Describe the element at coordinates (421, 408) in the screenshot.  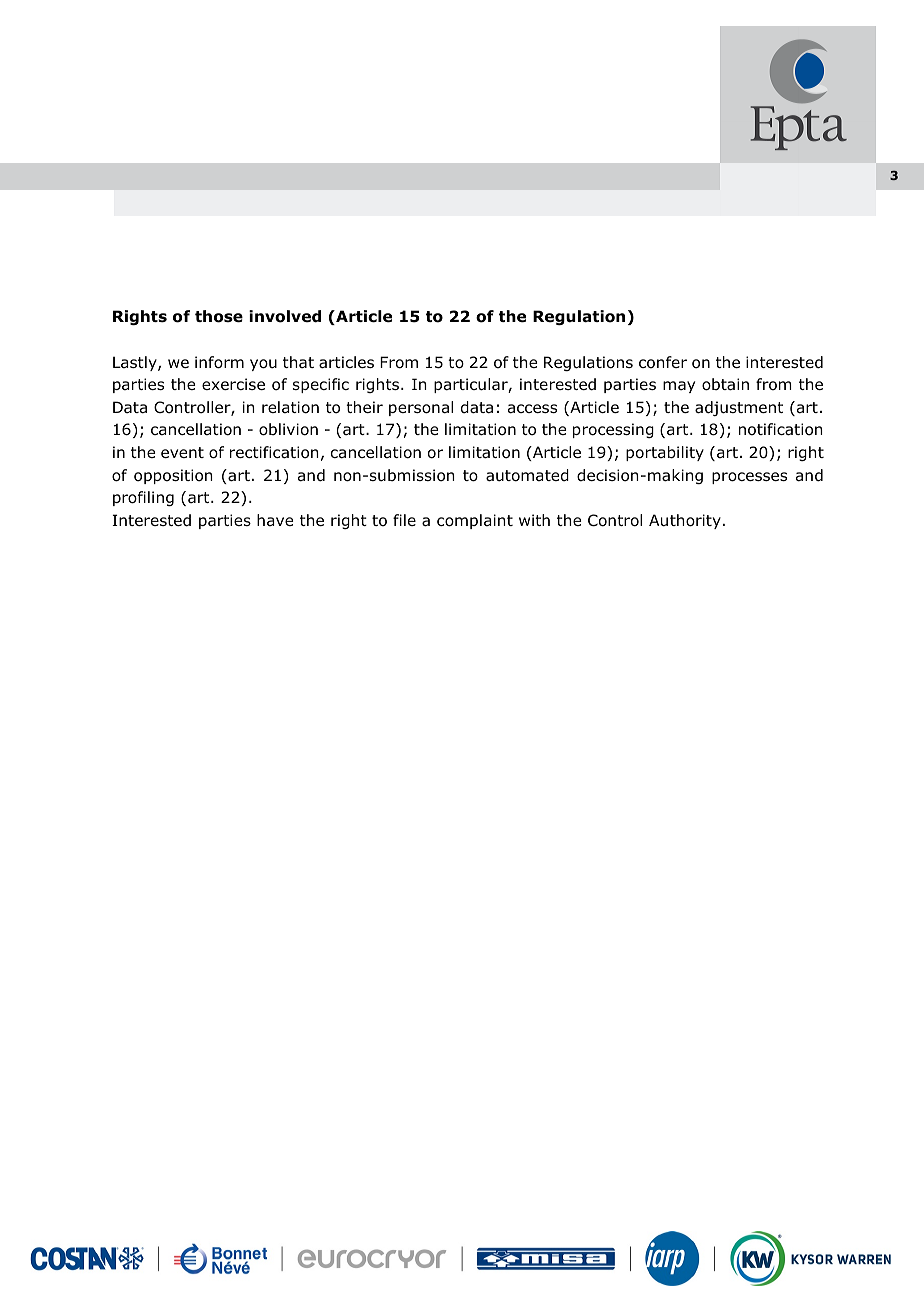
I see `personal` at that location.
